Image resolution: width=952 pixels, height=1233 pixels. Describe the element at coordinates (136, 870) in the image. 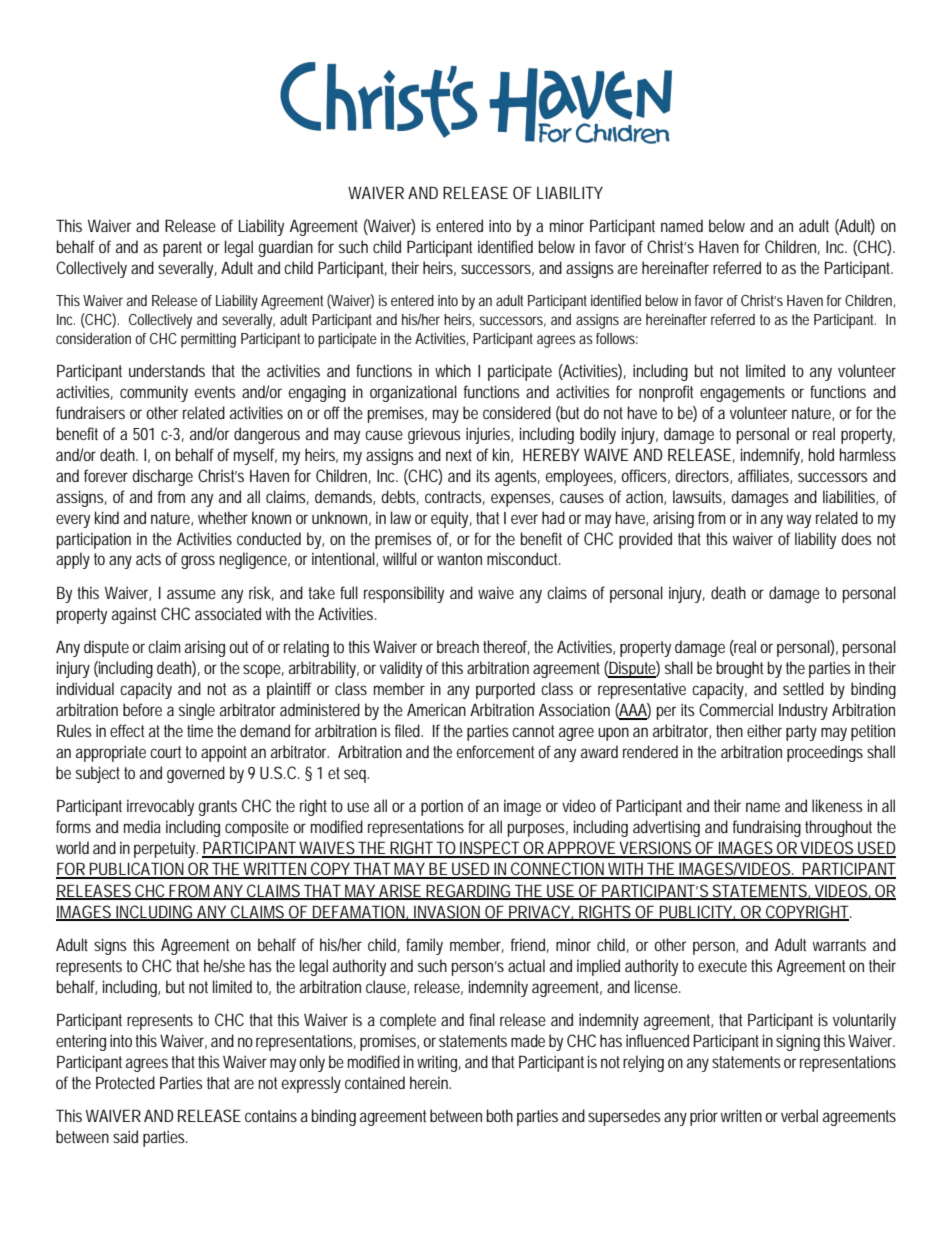

I see `PUBLICATION` at that location.
